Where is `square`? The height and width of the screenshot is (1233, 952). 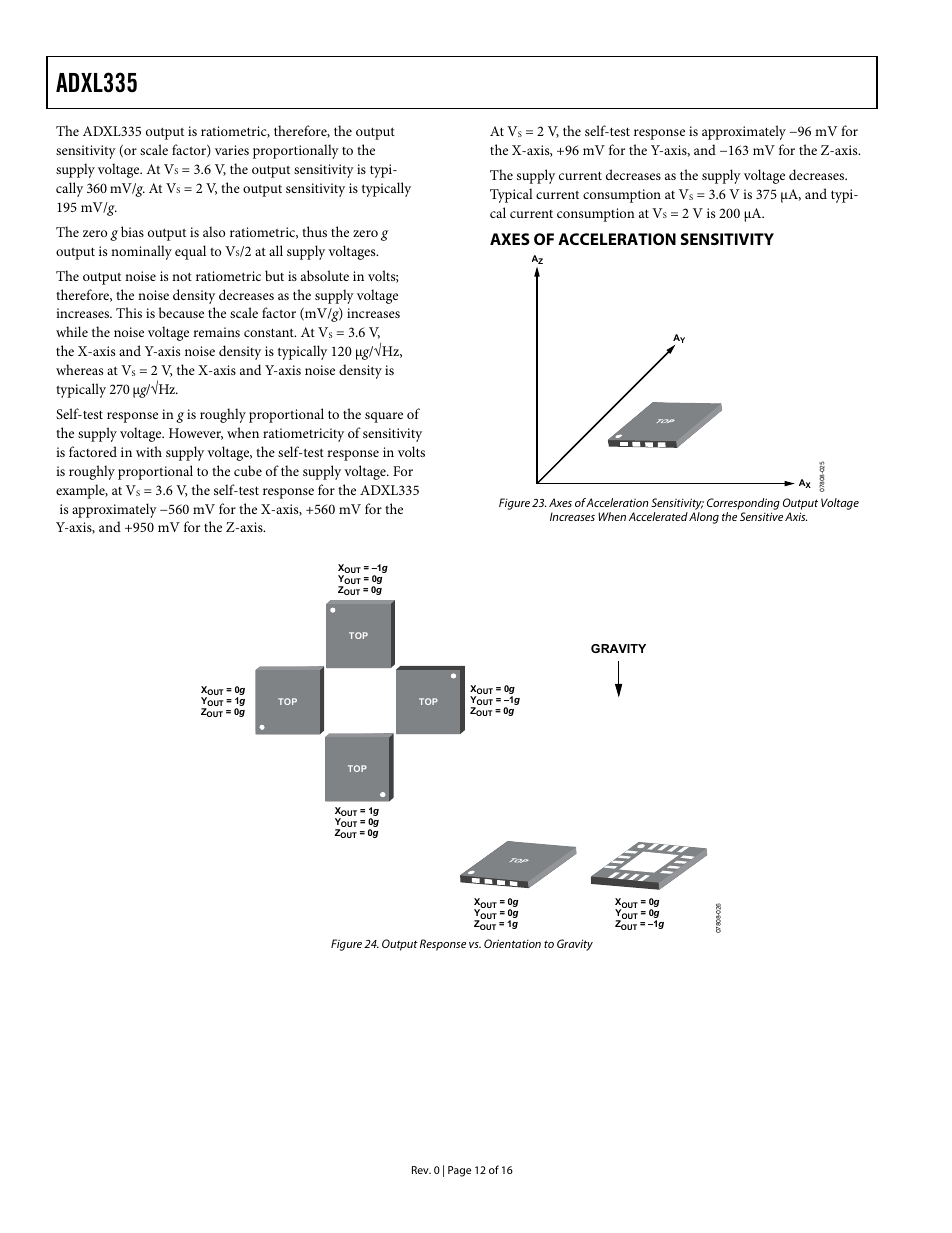 square is located at coordinates (384, 417).
